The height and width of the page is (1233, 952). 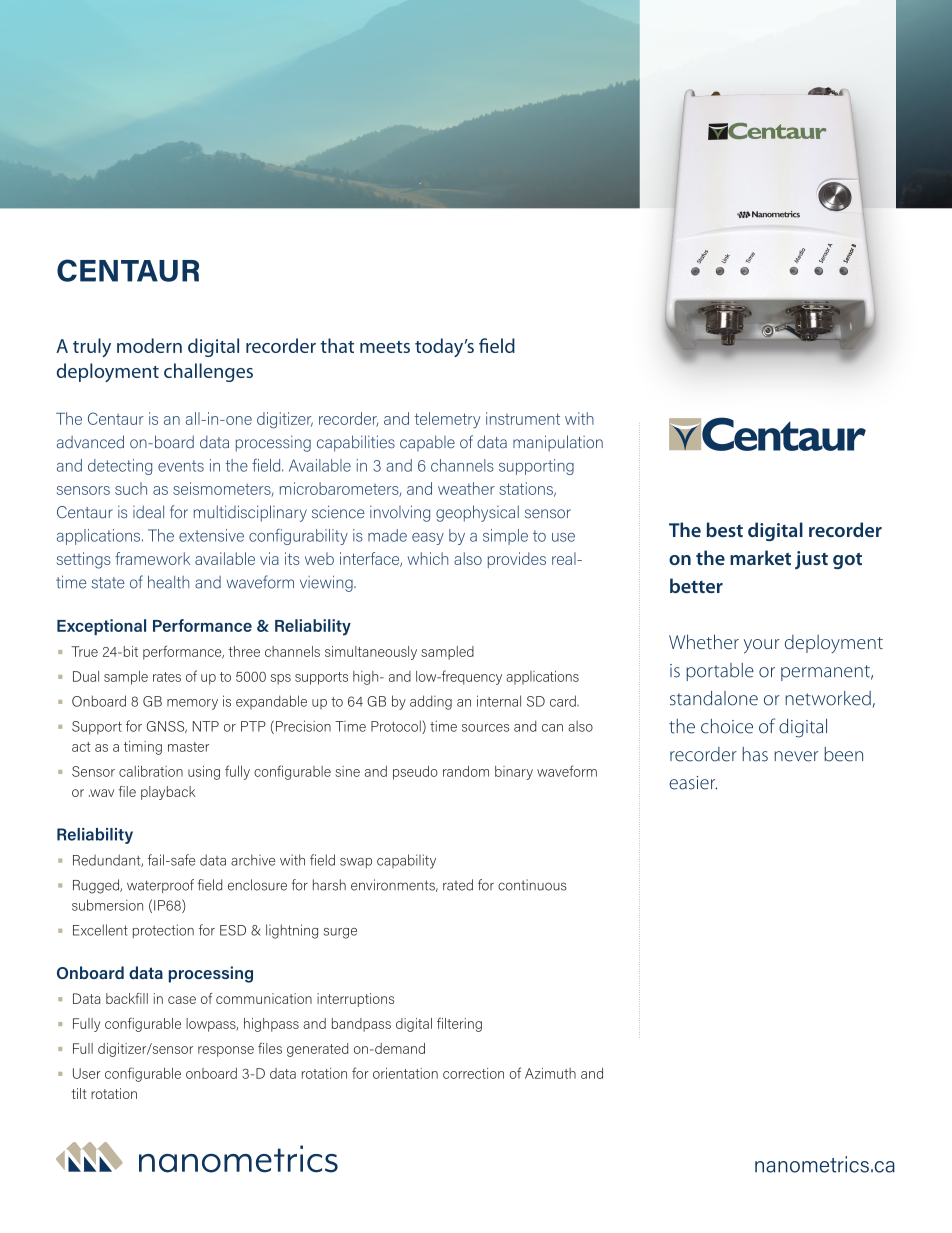 I want to click on meets, so click(x=385, y=347).
